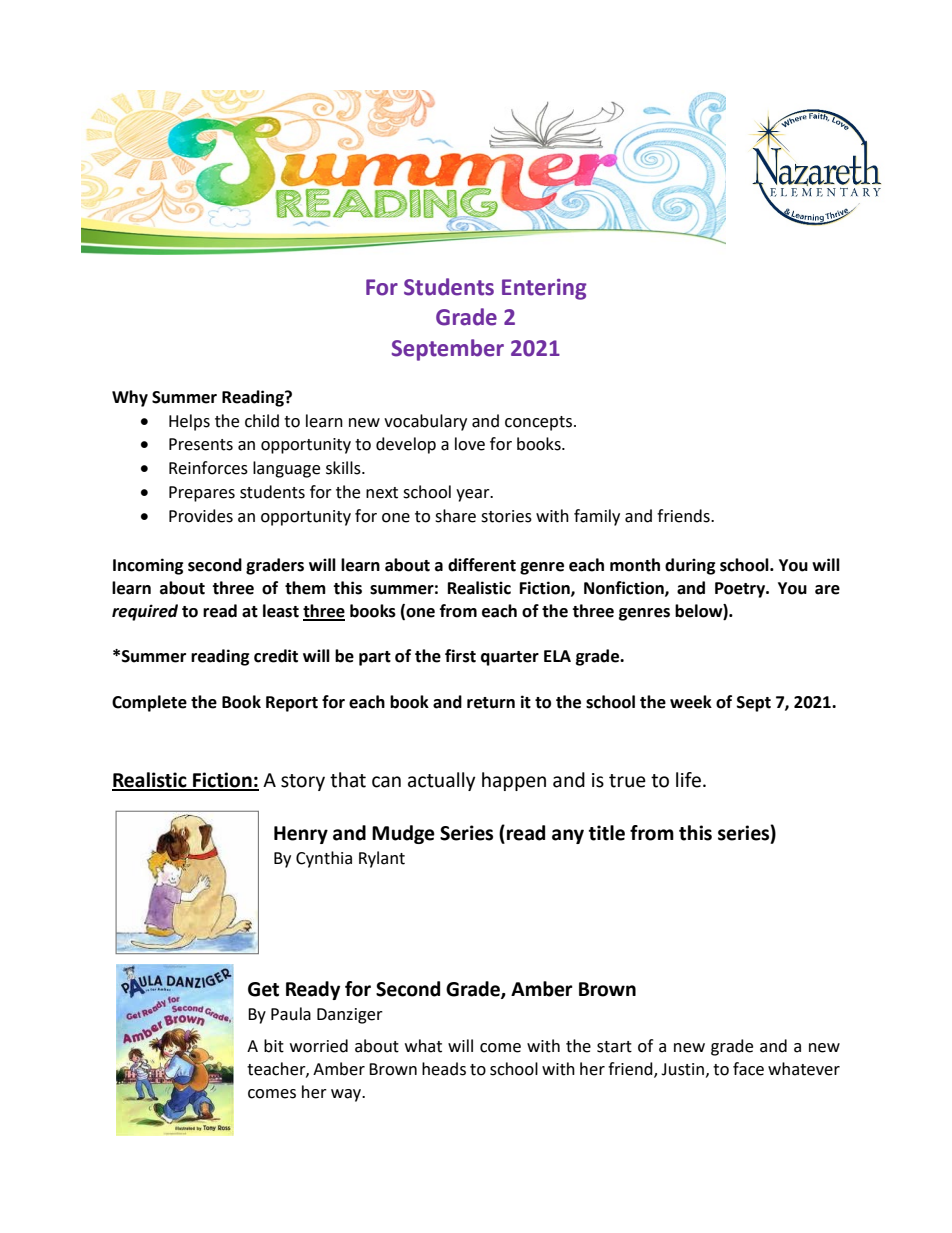 Image resolution: width=952 pixels, height=1233 pixels. Describe the element at coordinates (149, 703) in the screenshot. I see `Complete` at that location.
